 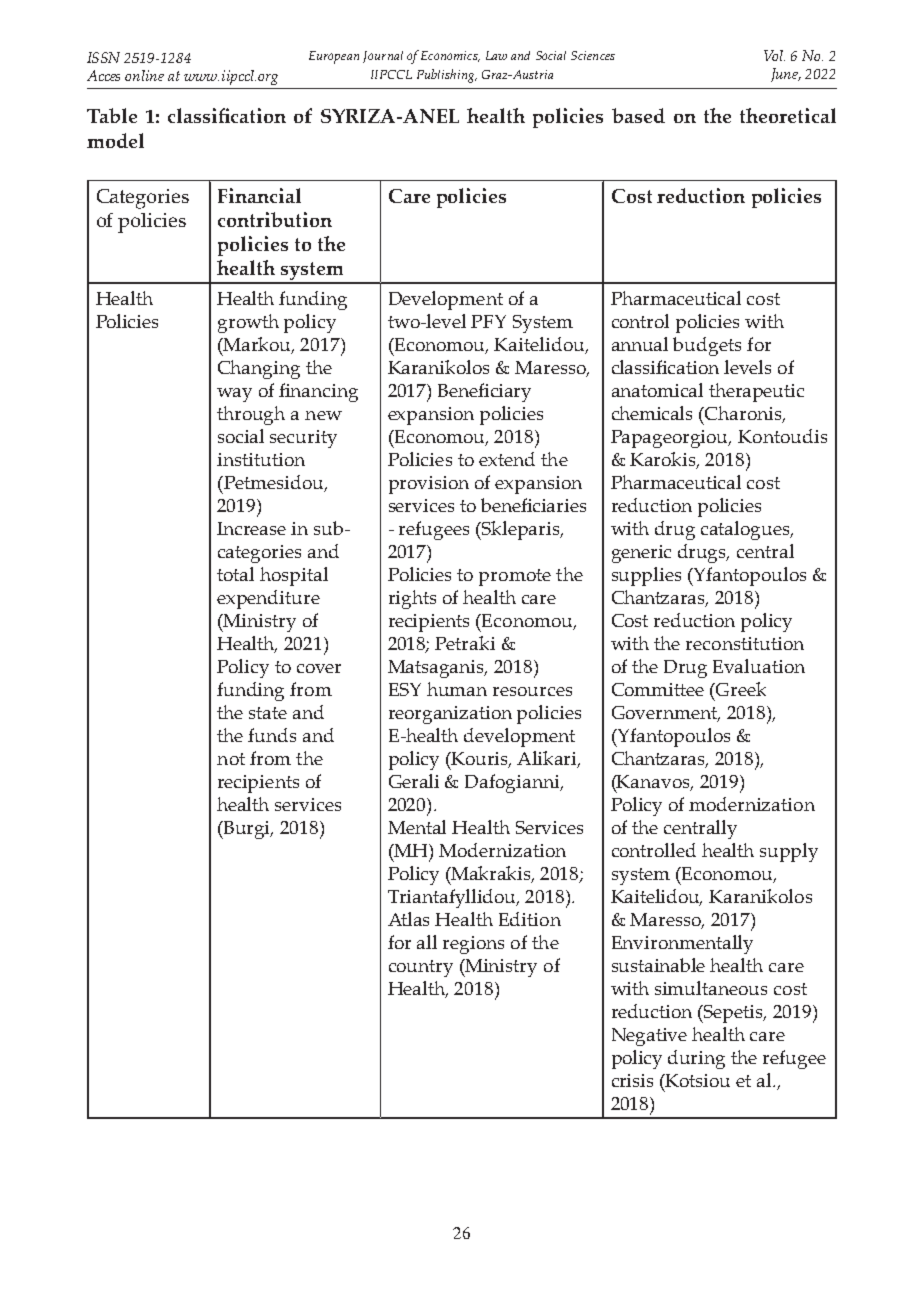 I want to click on not, so click(x=231, y=759).
